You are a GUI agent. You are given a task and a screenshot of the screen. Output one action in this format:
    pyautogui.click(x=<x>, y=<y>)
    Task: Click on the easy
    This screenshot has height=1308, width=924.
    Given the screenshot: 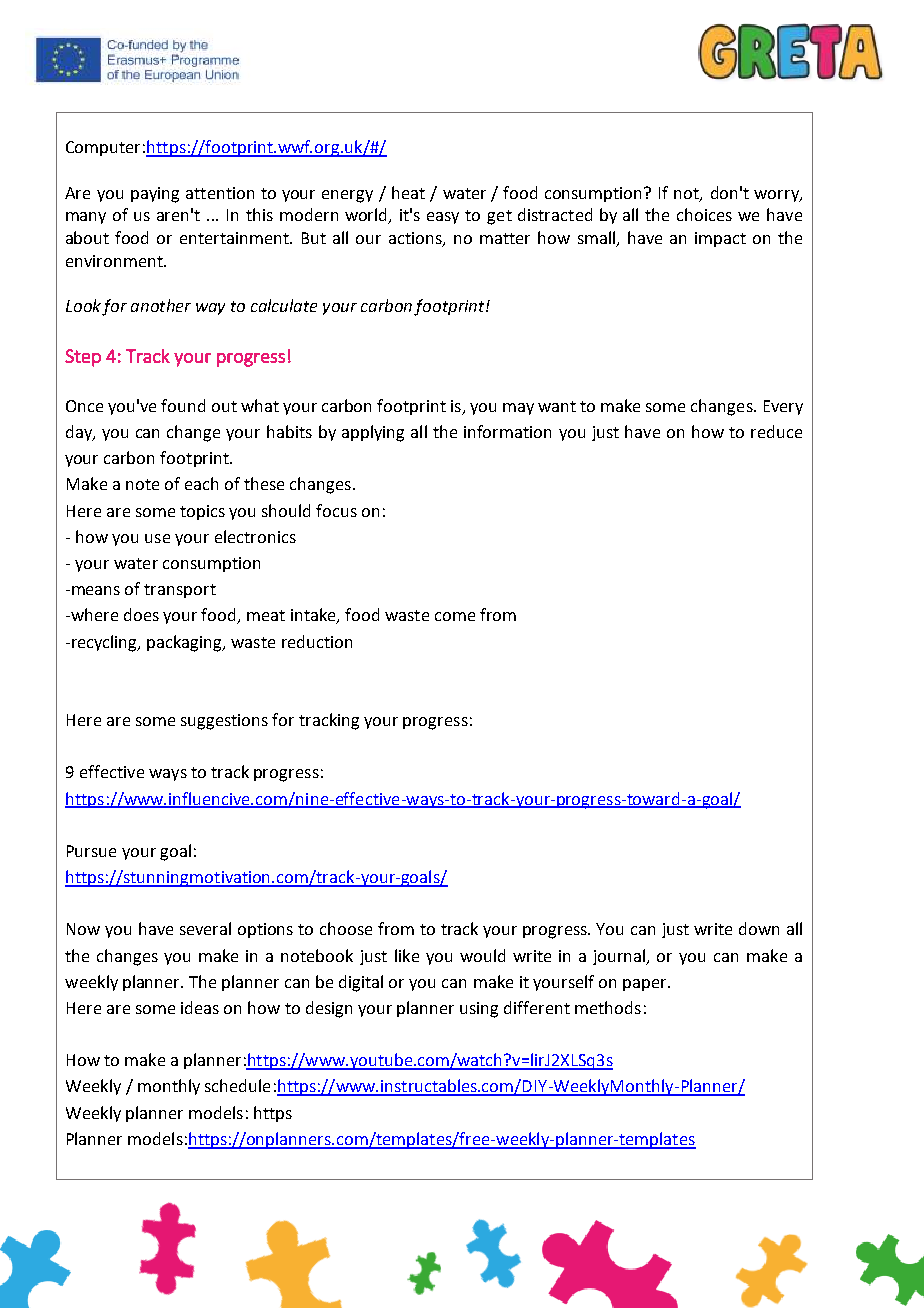 What is the action you would take?
    pyautogui.click(x=443, y=218)
